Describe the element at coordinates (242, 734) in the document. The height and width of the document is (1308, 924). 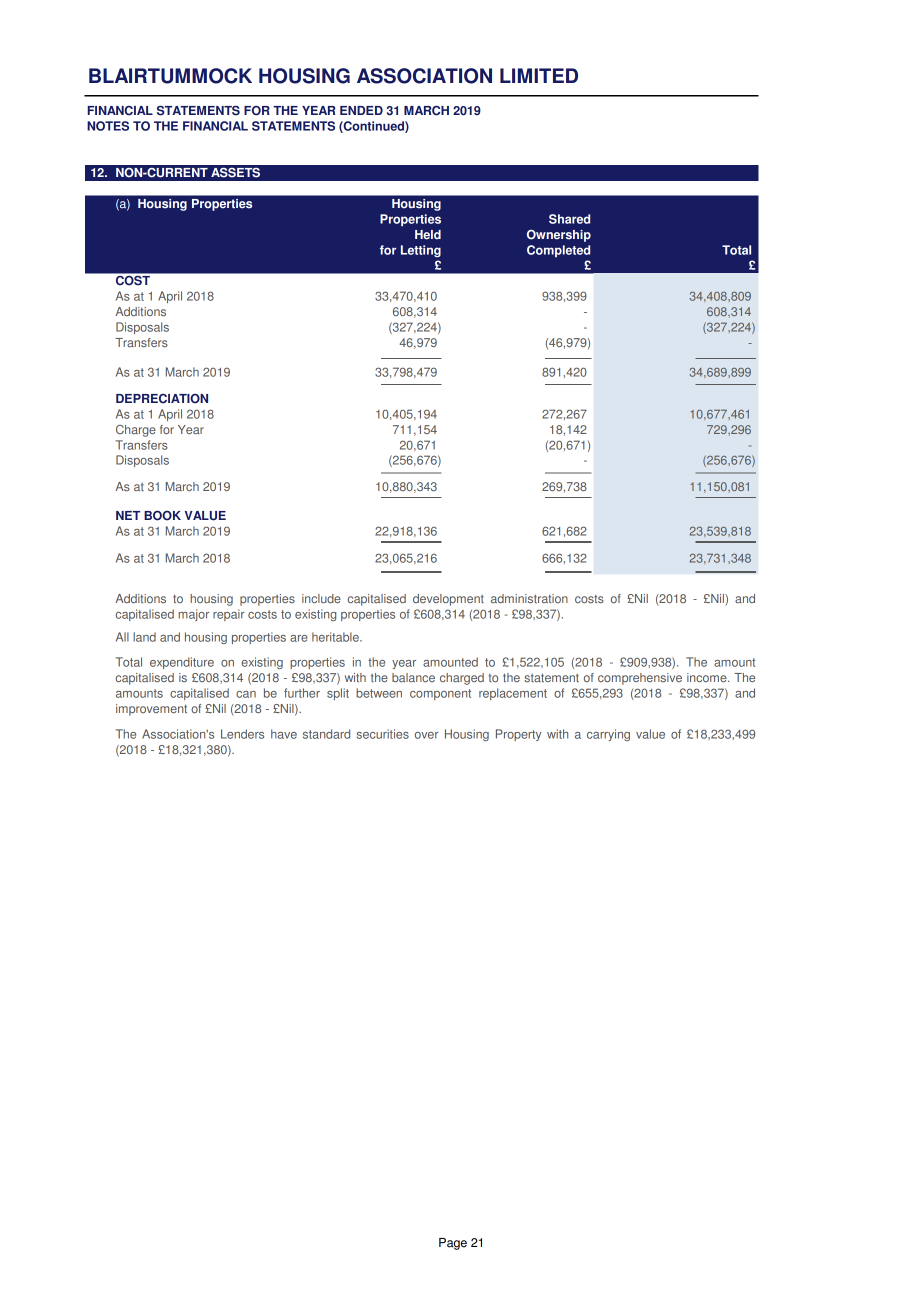
I see `Lenders` at that location.
